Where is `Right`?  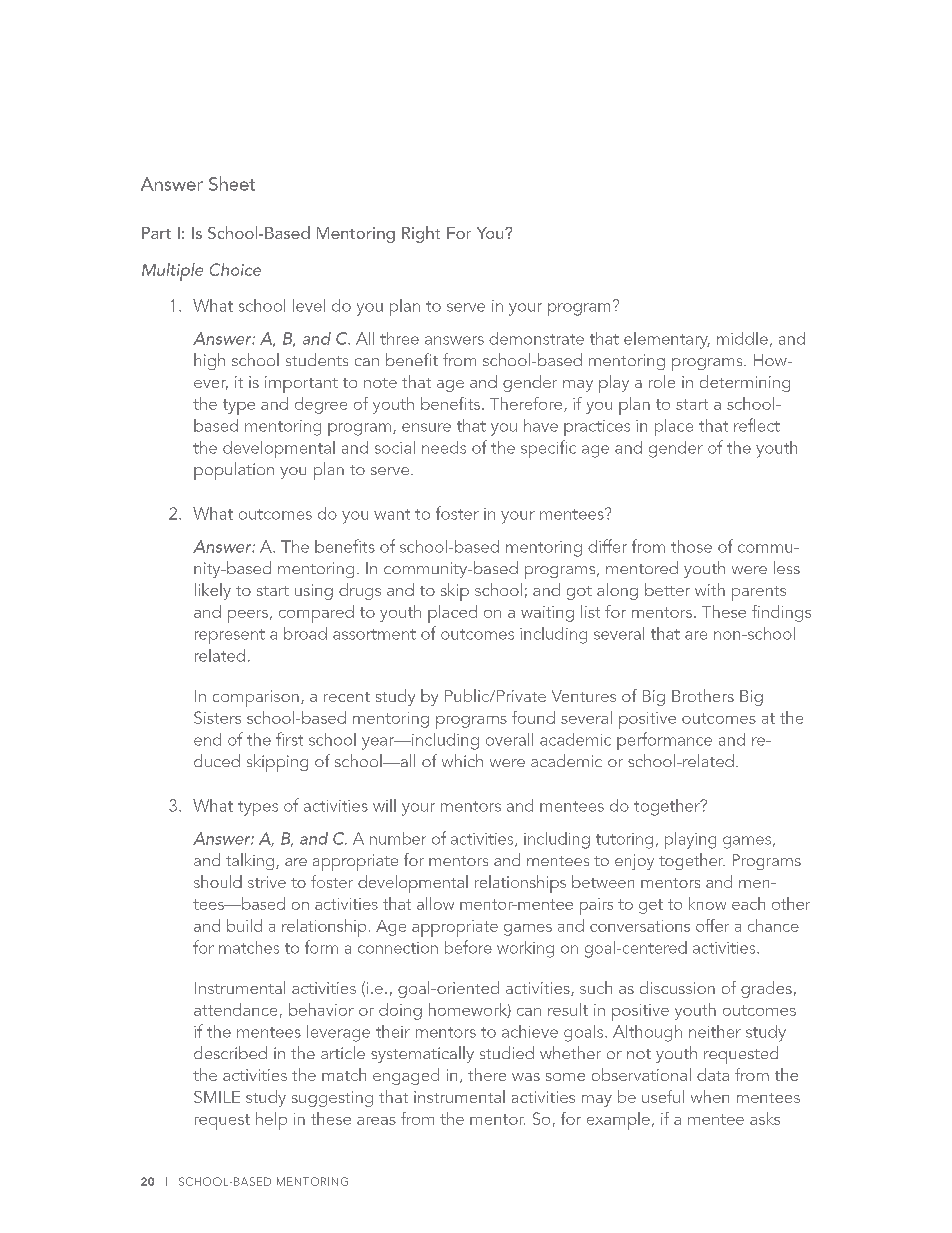 Right is located at coordinates (421, 234).
